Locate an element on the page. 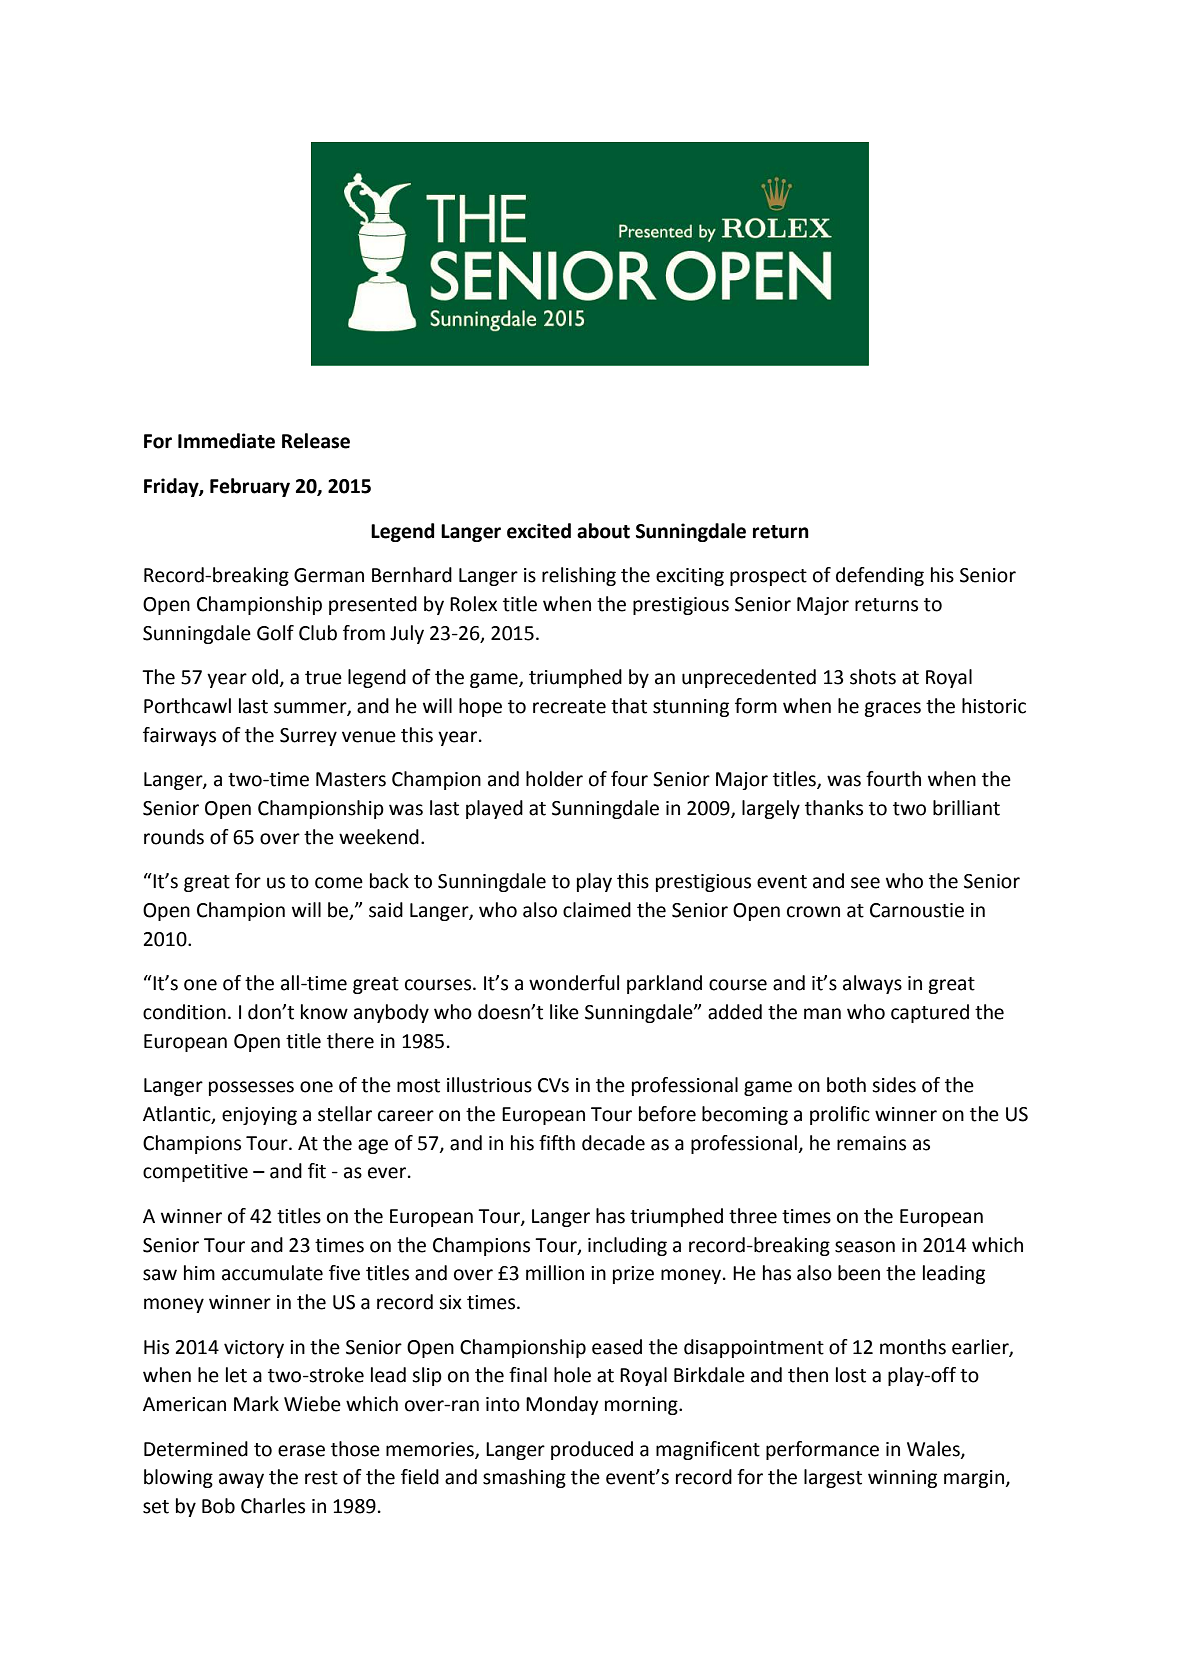 This image has width=1180, height=1668. away is located at coordinates (241, 1480).
